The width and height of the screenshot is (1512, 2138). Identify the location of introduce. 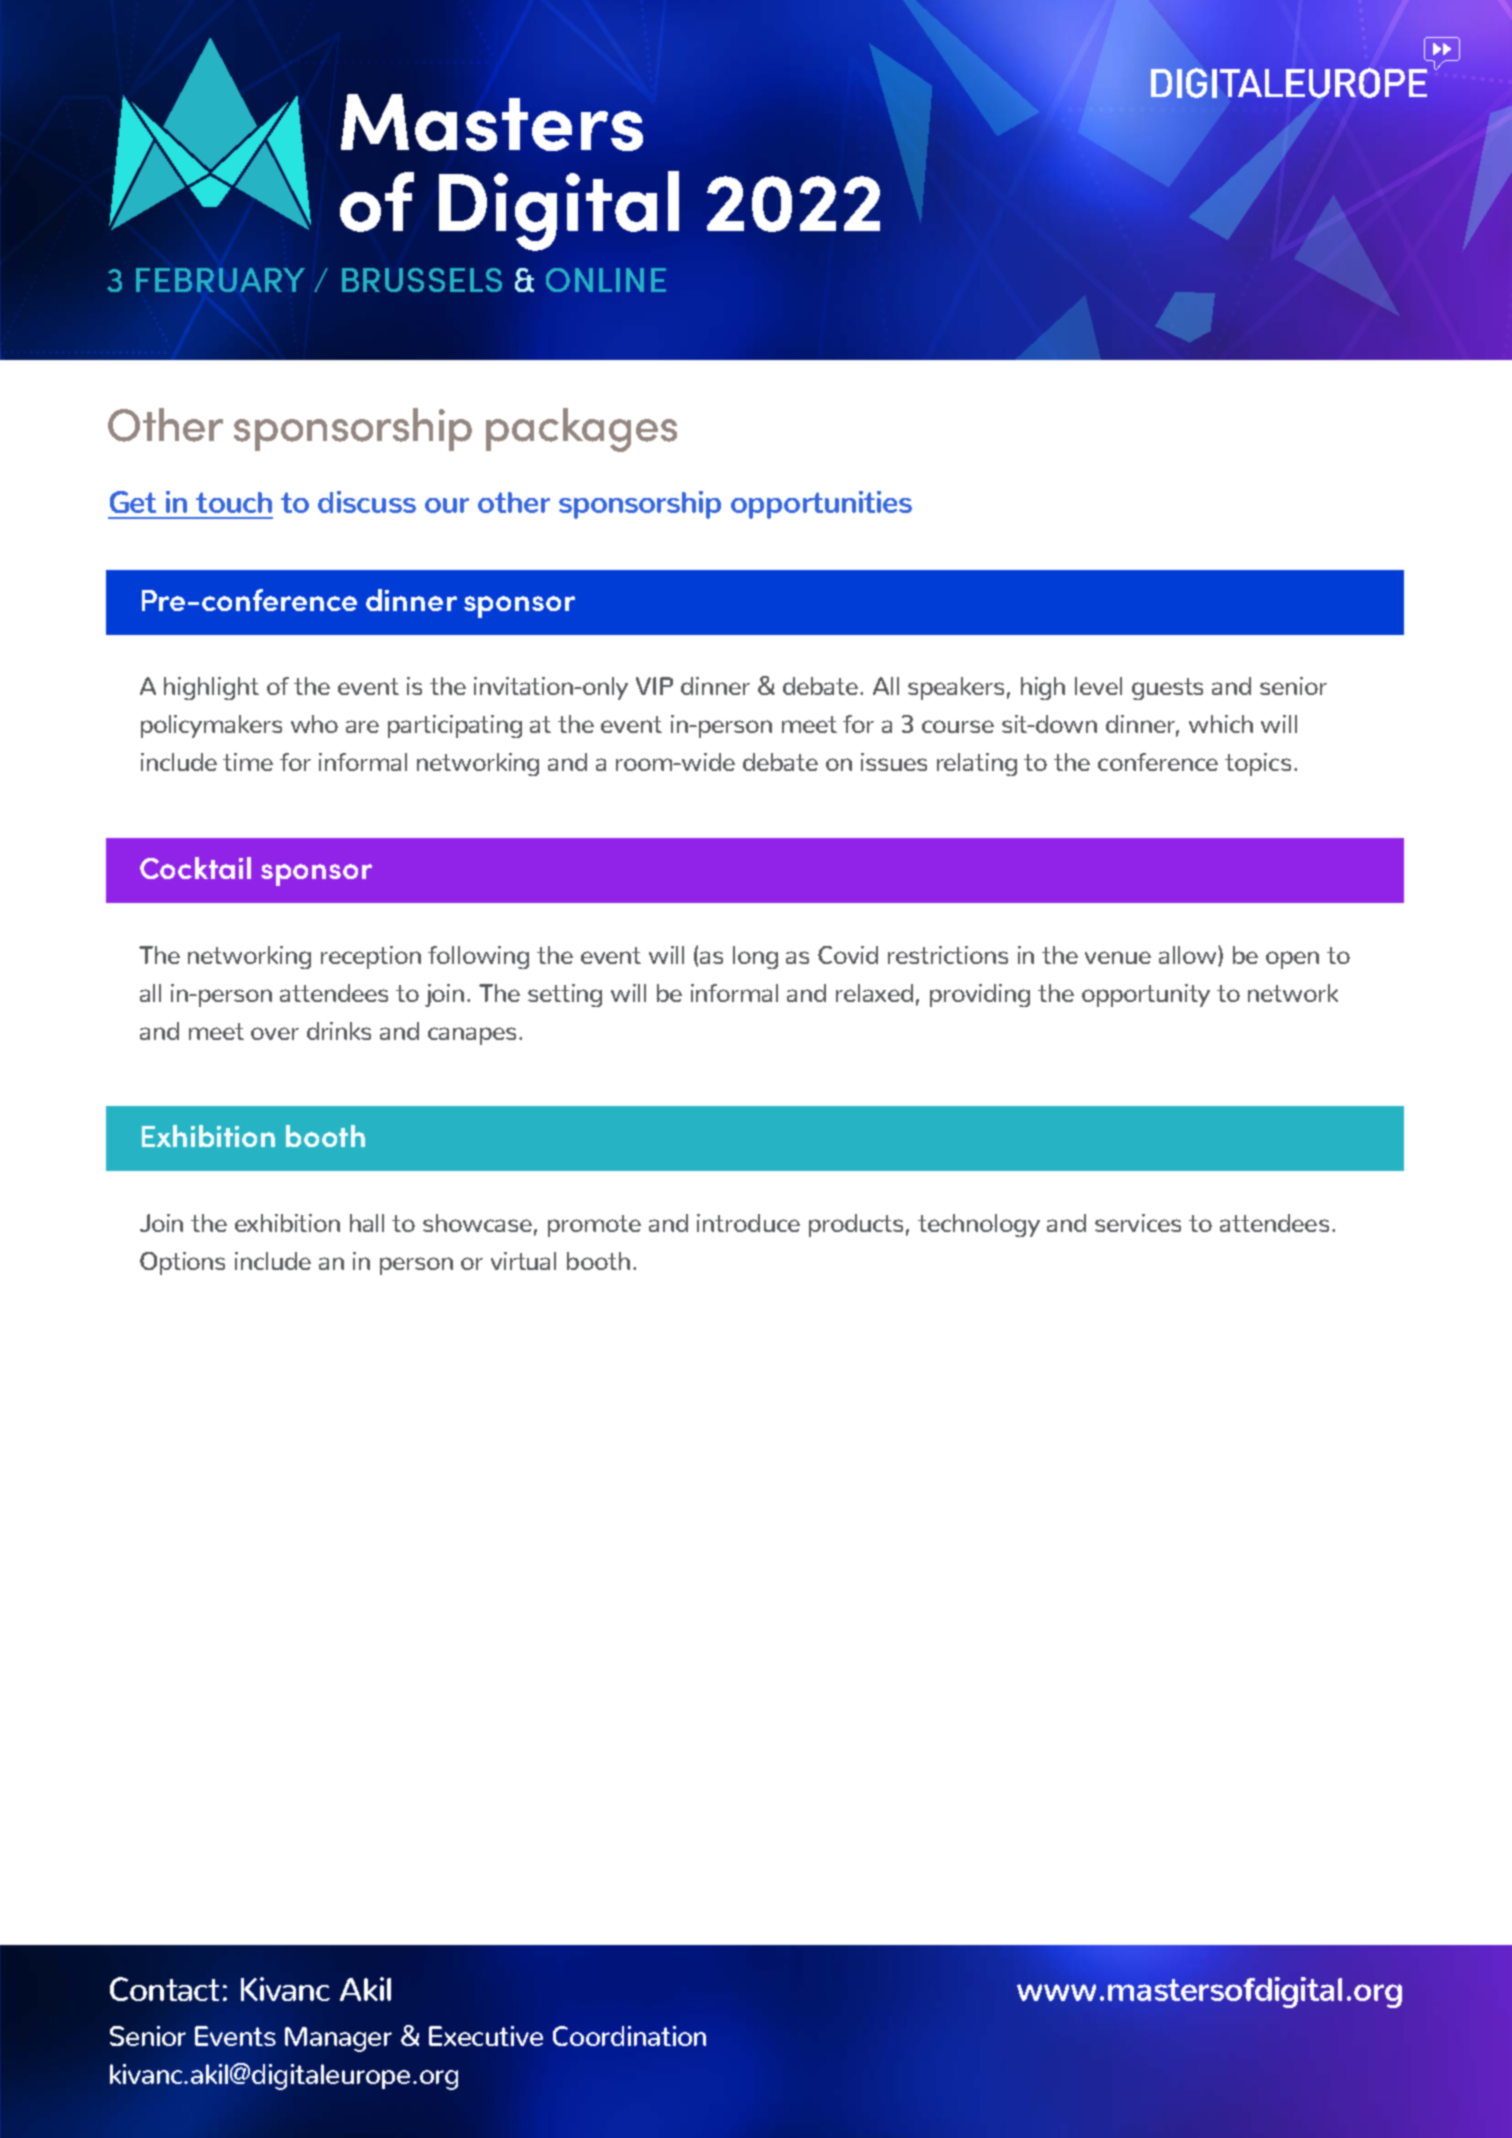
(748, 1223).
